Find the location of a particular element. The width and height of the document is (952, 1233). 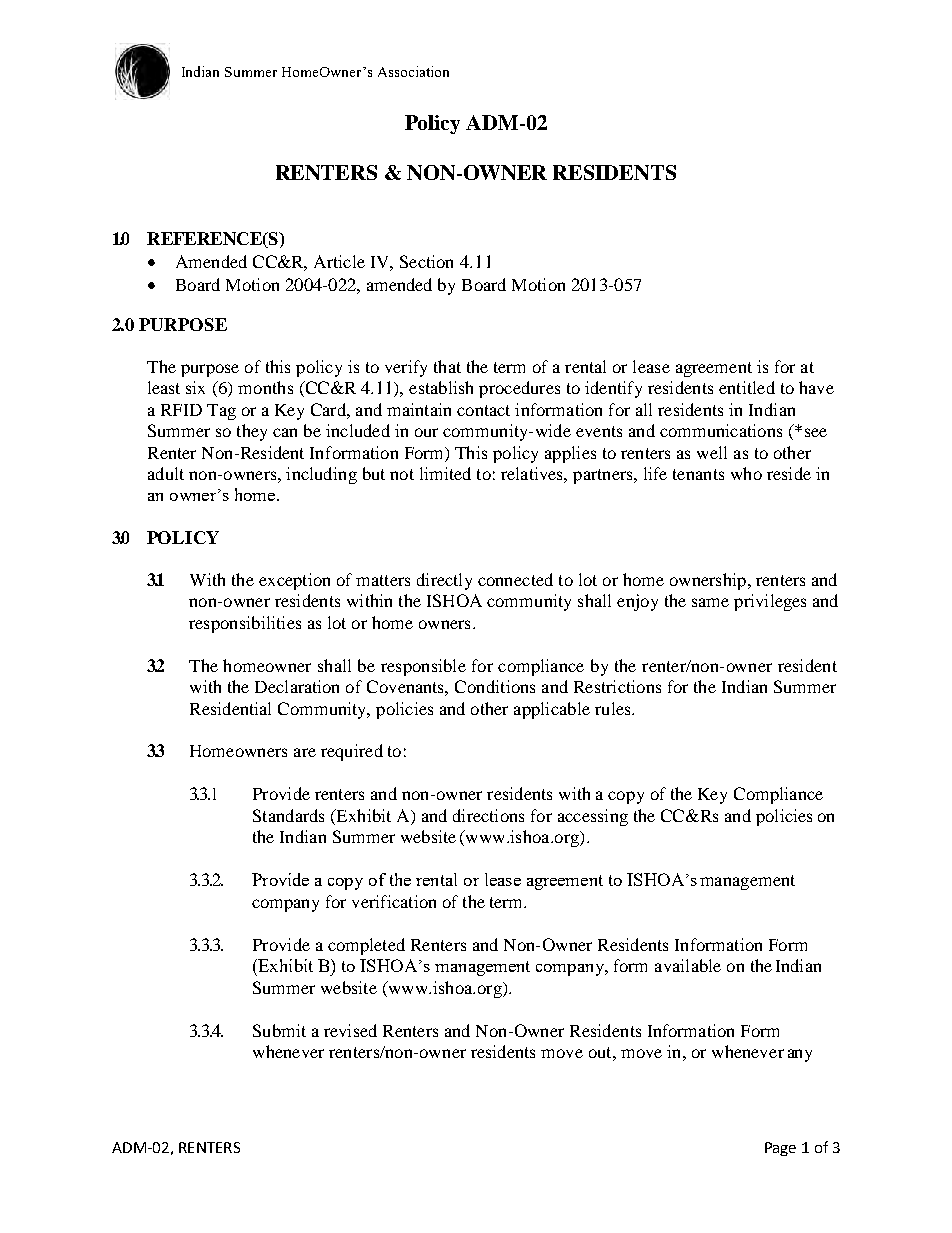

revised is located at coordinates (350, 1030).
